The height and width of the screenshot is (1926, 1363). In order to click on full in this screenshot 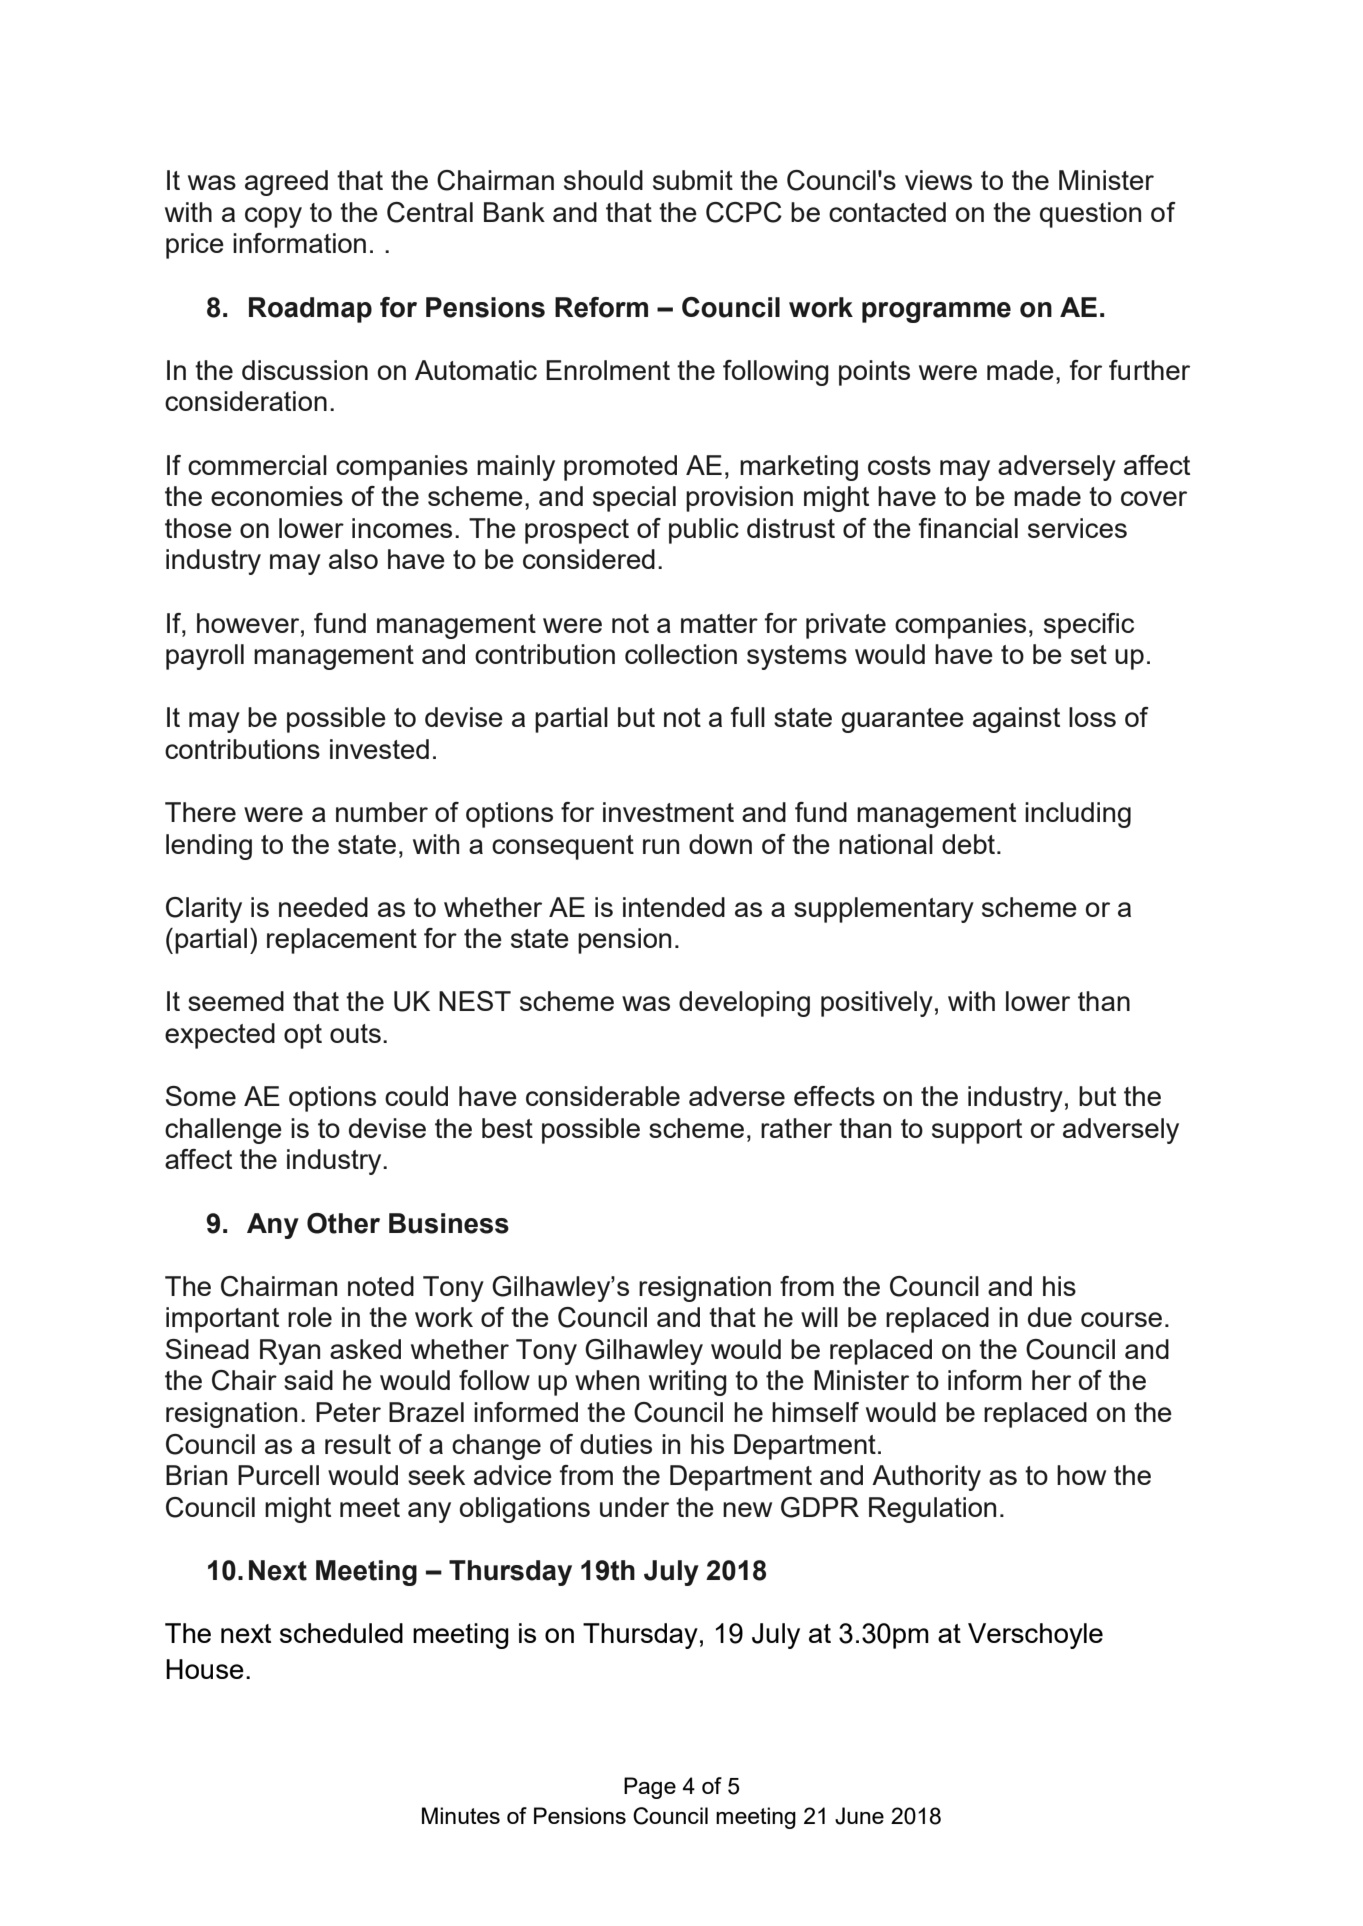, I will do `click(748, 717)`.
